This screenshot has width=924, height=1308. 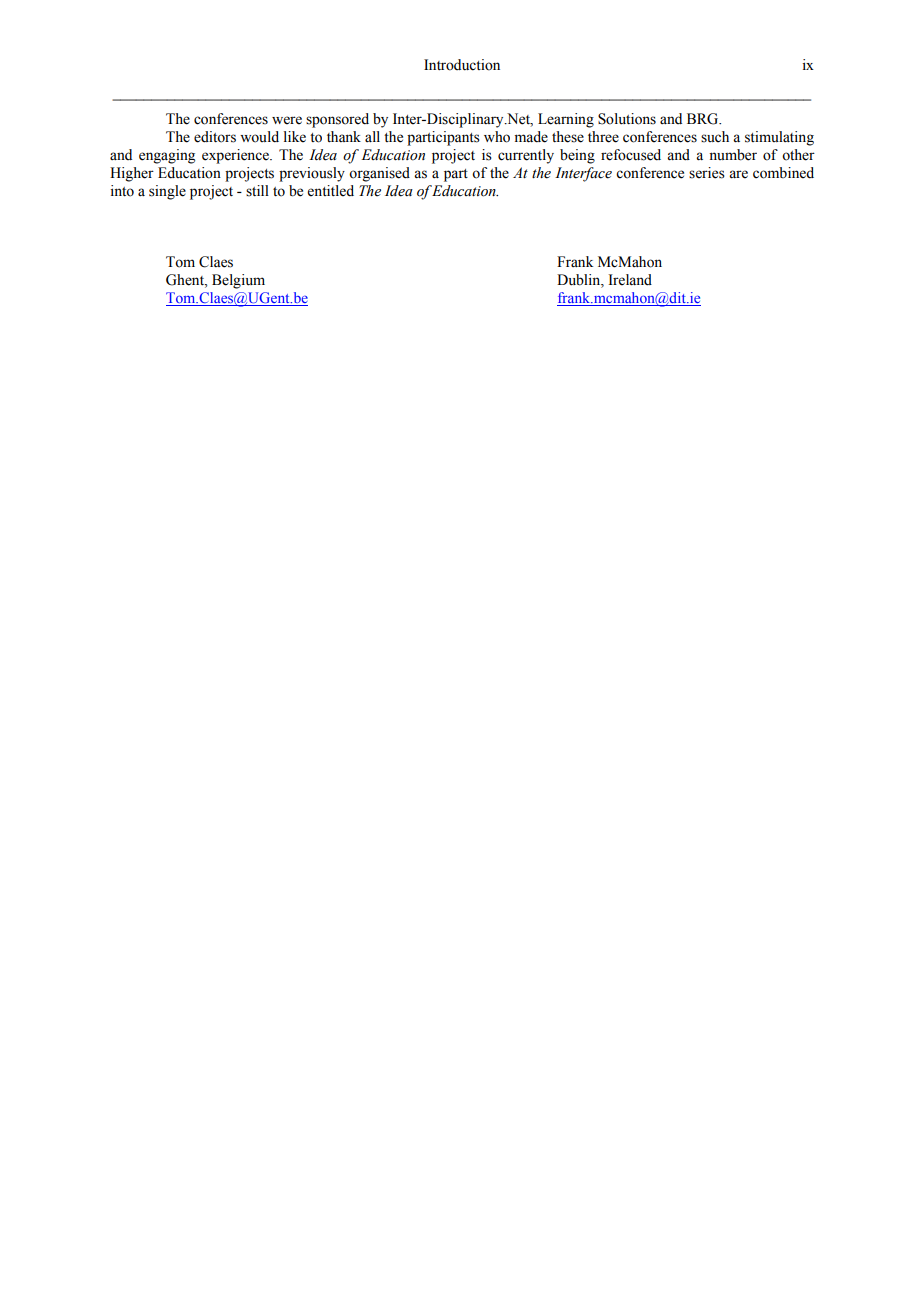 What do you see at coordinates (526, 156) in the screenshot?
I see `currently` at bounding box center [526, 156].
